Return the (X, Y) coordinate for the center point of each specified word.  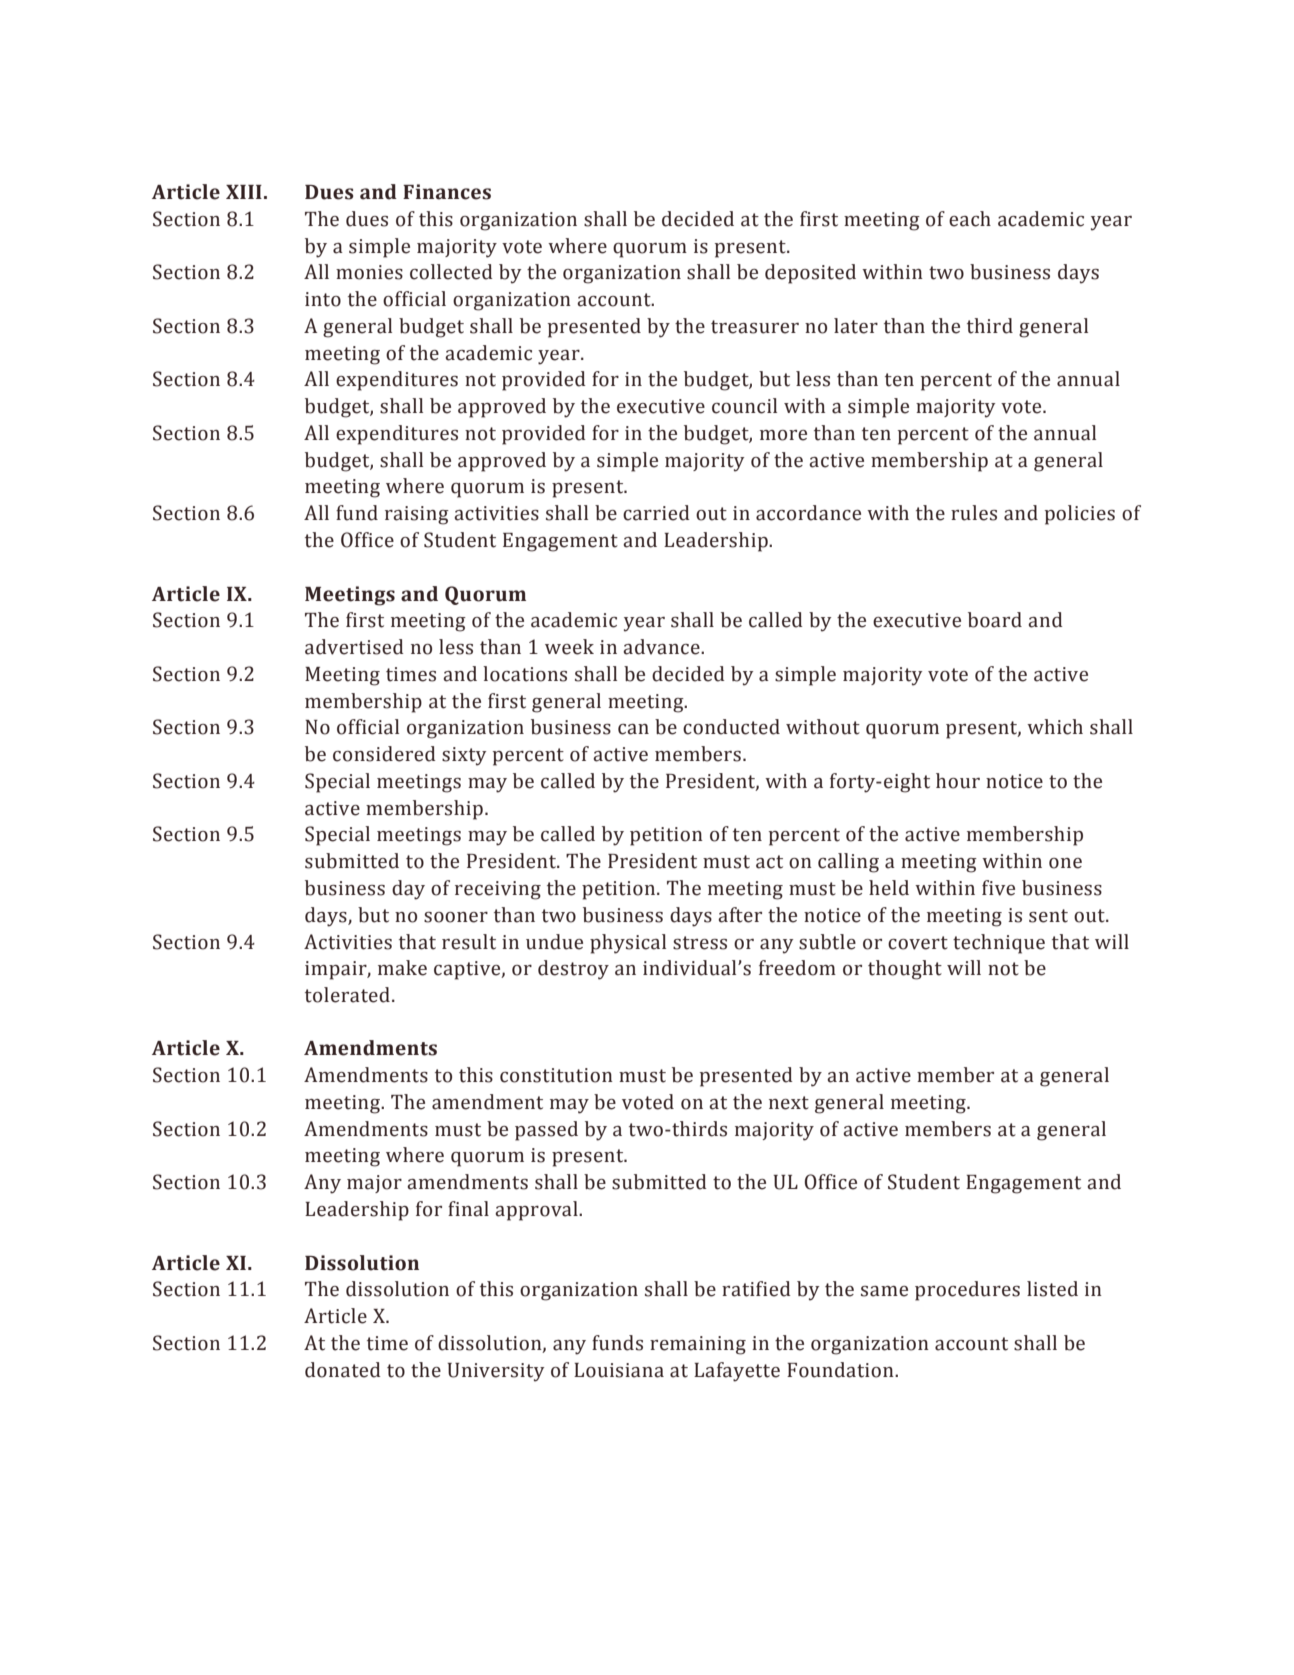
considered (384, 754)
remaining (698, 1345)
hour (958, 781)
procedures (967, 1291)
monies (369, 272)
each (970, 219)
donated (343, 1370)
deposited (810, 274)
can (633, 729)
